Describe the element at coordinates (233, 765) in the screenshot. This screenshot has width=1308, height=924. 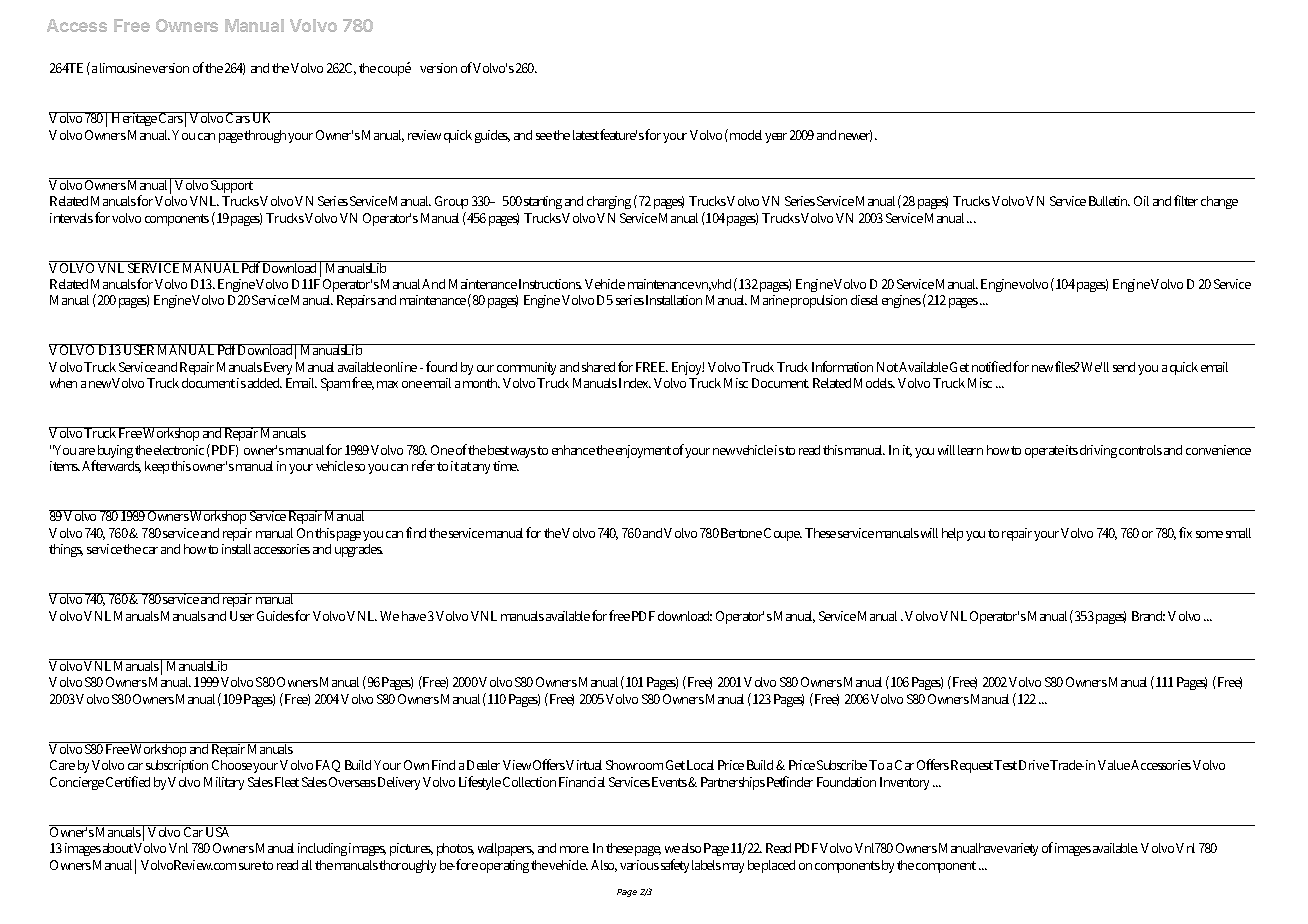
I see `Choose` at that location.
